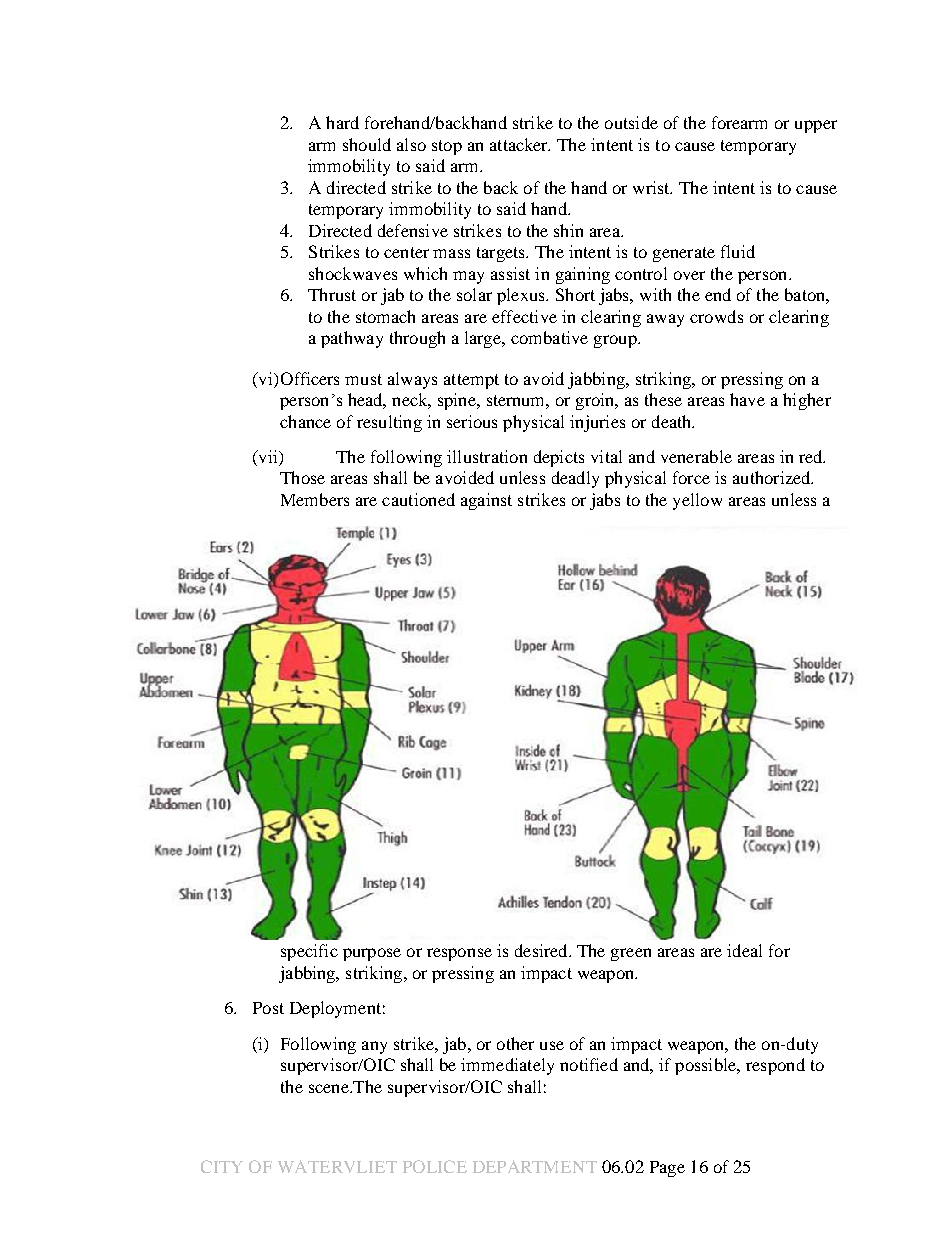 The image size is (952, 1233). Describe the element at coordinates (222, 1166) in the page. I see `CITY` at that location.
